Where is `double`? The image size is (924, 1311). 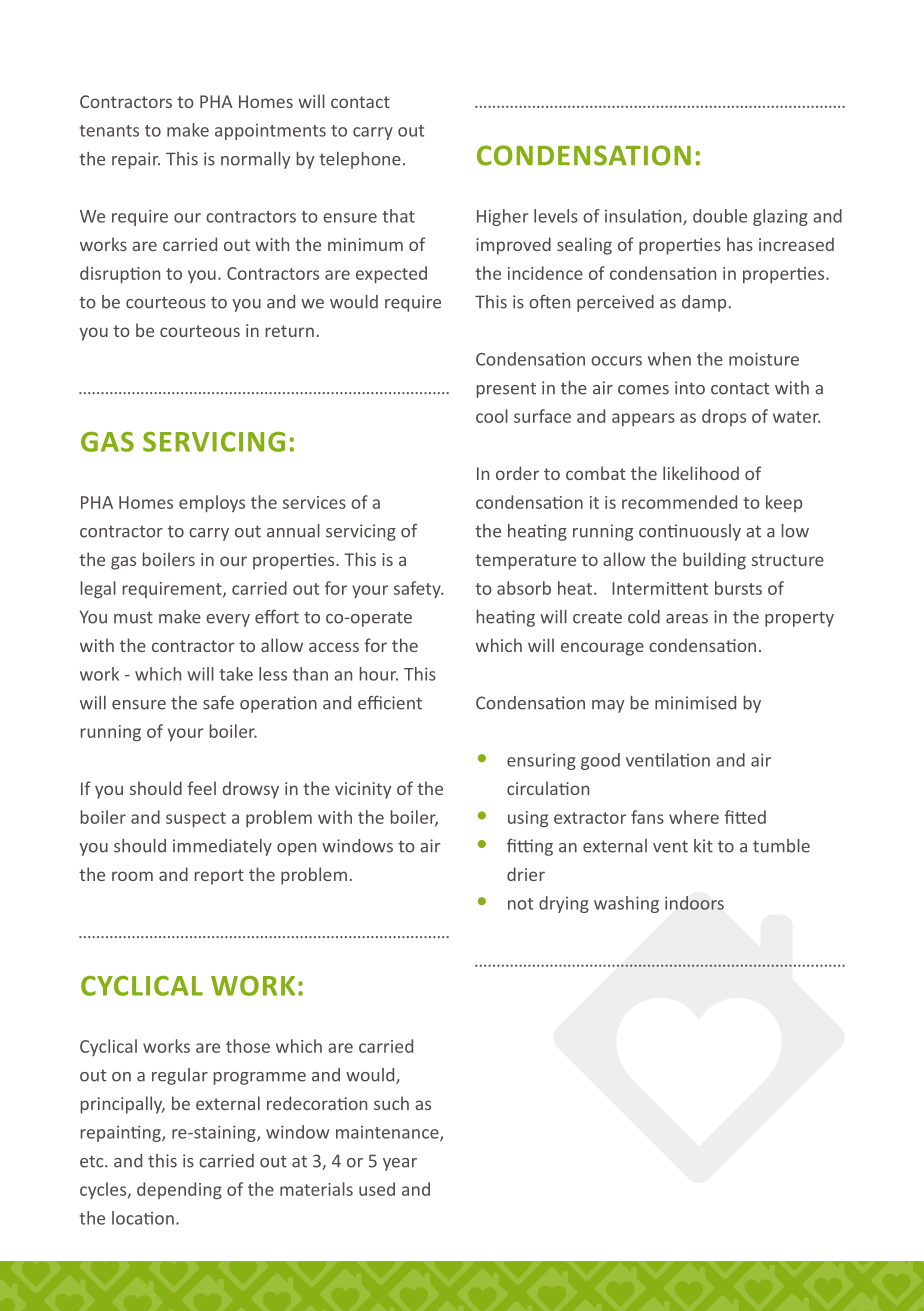
double is located at coordinates (720, 216).
